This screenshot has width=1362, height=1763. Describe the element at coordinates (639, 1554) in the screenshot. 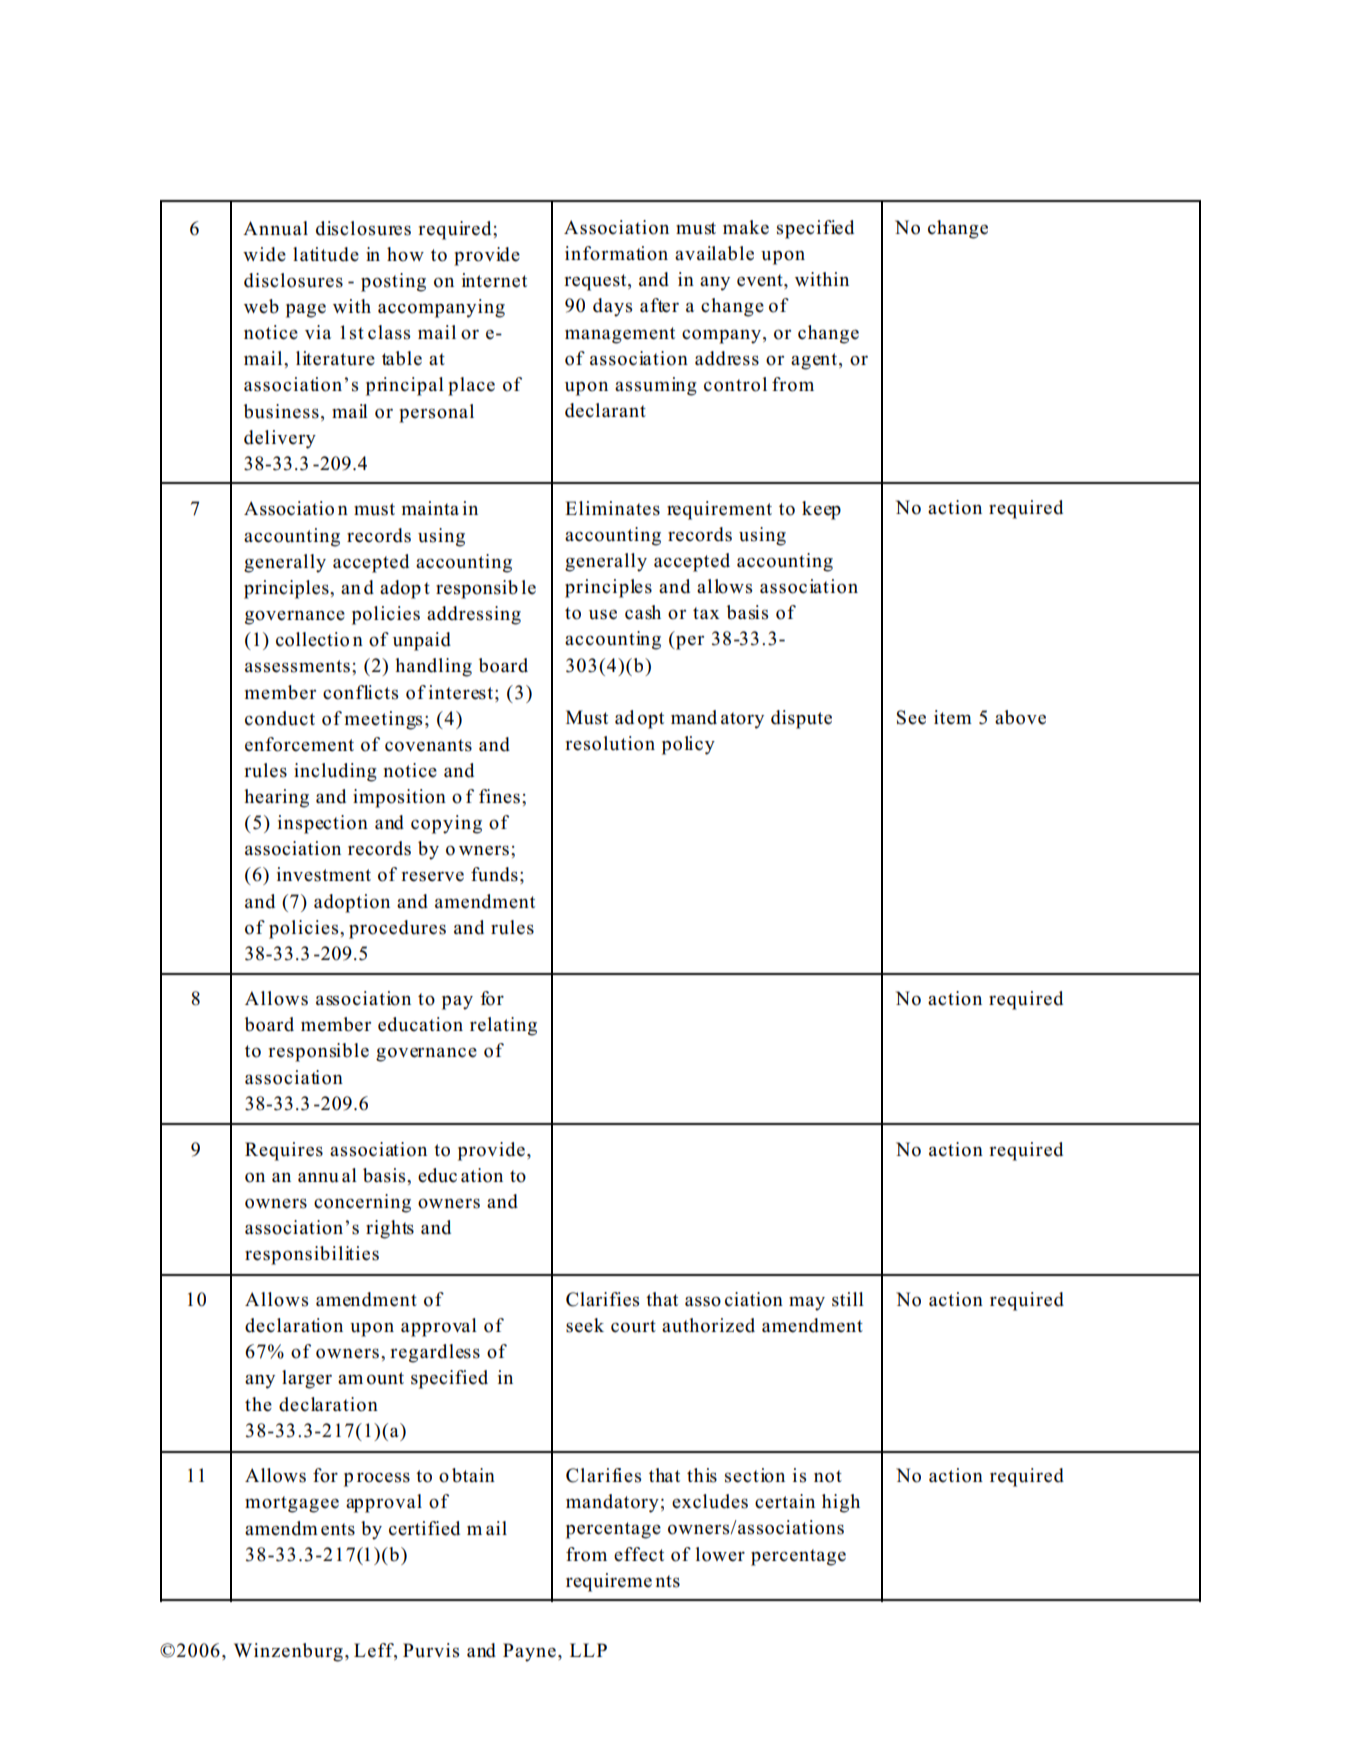

I see `effect` at that location.
